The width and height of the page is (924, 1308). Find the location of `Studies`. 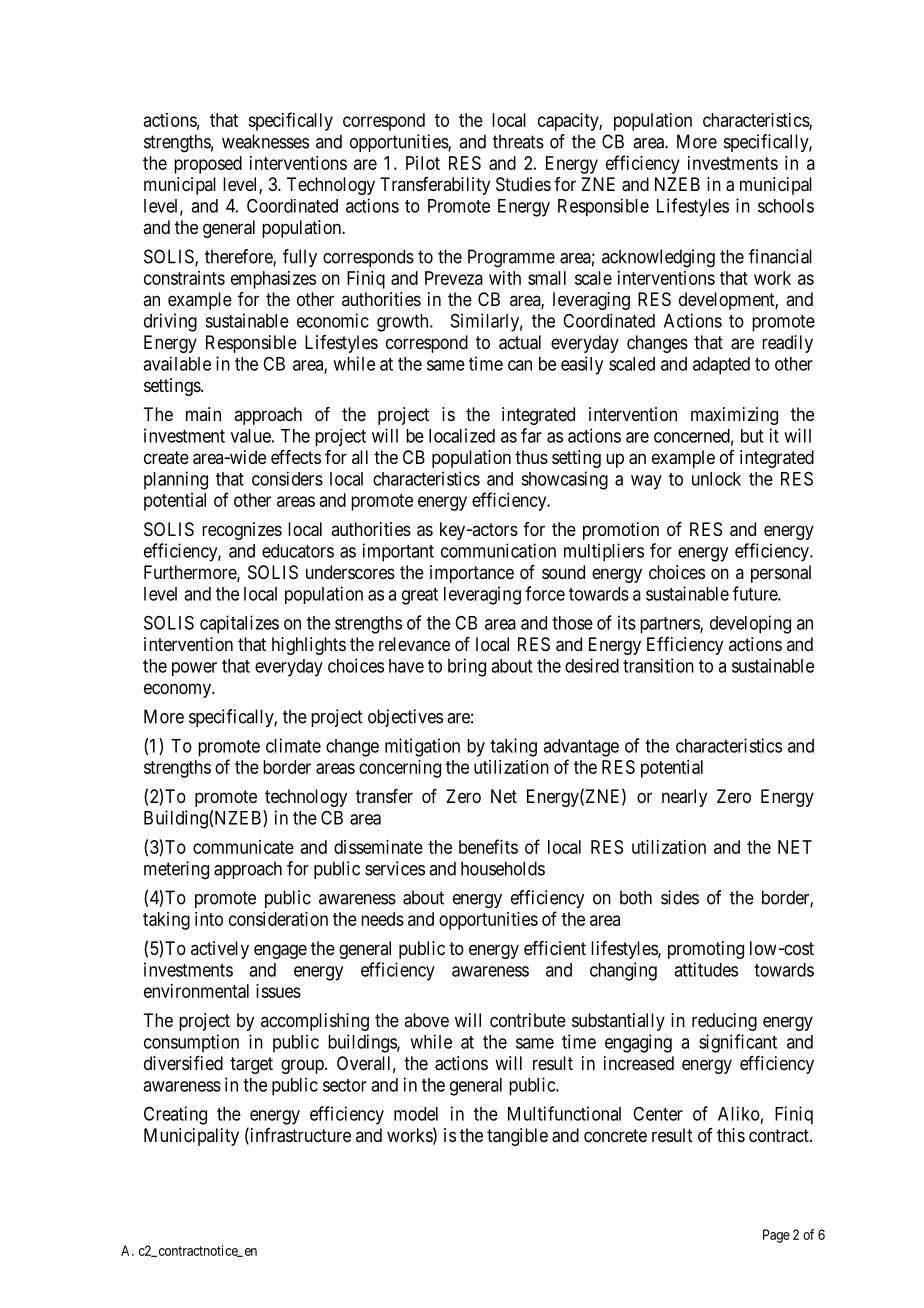

Studies is located at coordinates (523, 184).
